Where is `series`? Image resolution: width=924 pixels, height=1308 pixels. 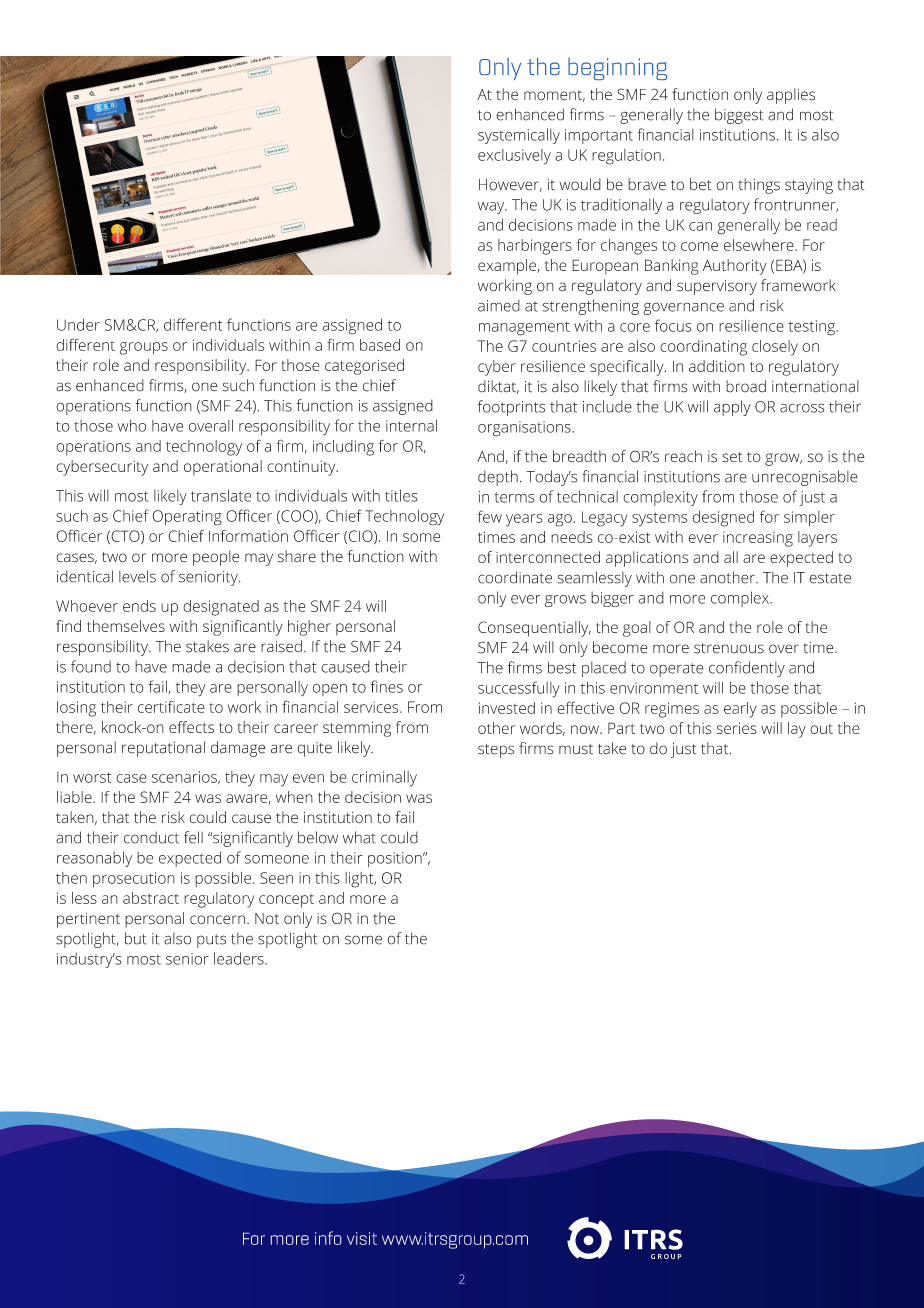 series is located at coordinates (737, 728).
